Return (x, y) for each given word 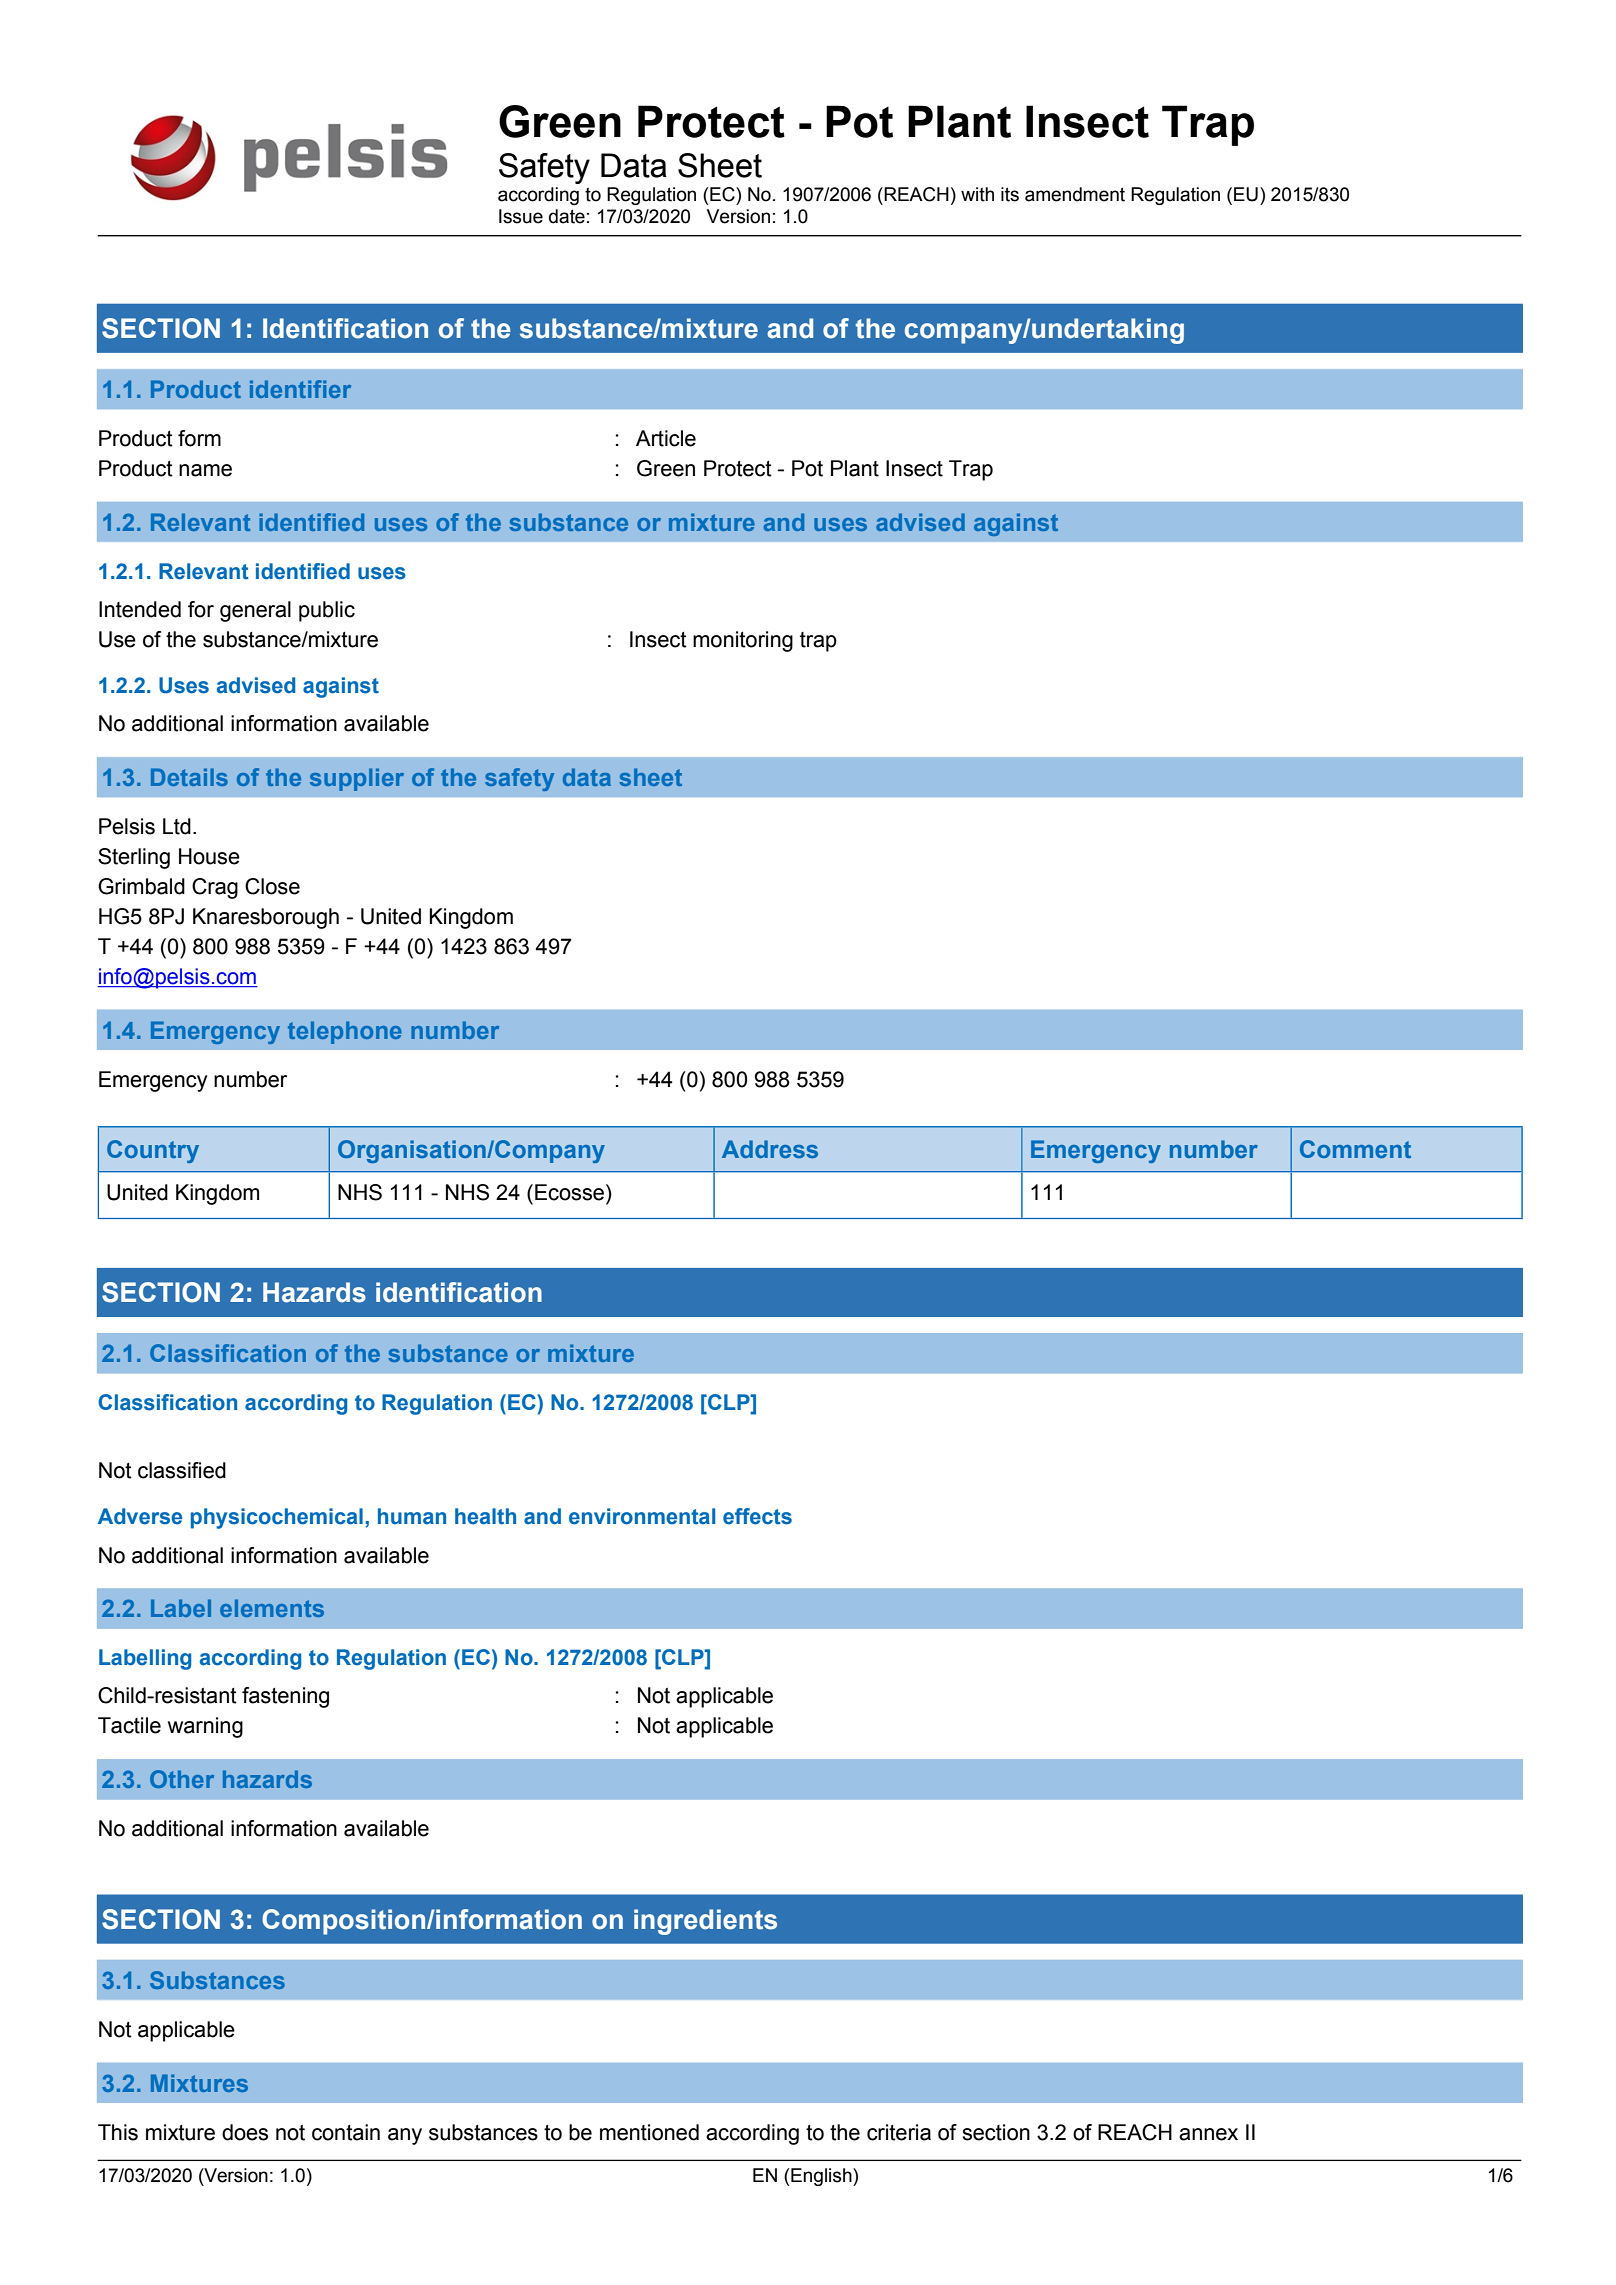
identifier (300, 389)
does (245, 2132)
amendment (1075, 194)
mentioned (649, 2132)
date (567, 216)
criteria (899, 2132)
